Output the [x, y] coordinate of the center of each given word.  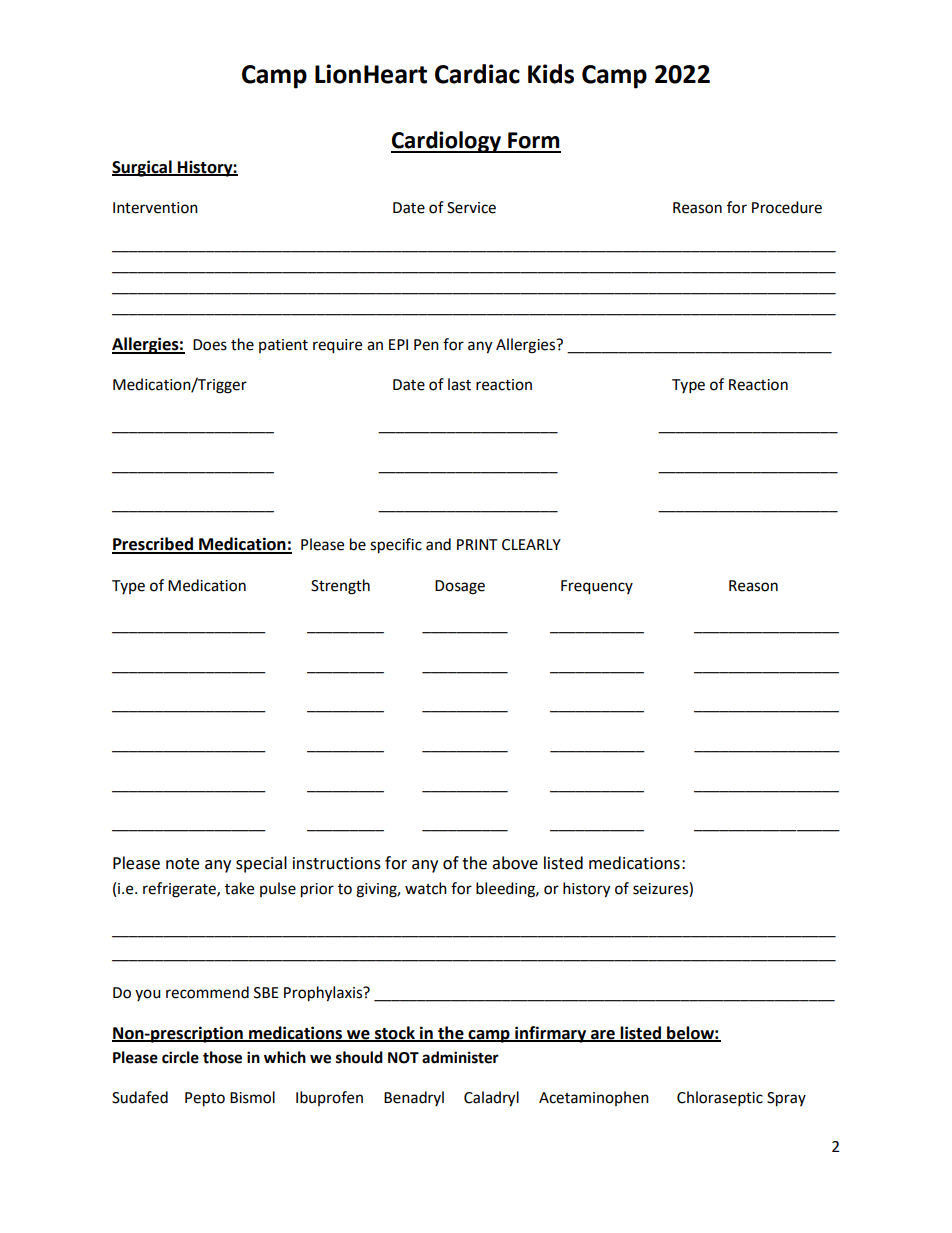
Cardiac [477, 74]
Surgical [143, 168]
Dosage [460, 587]
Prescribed [153, 545]
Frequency [597, 587]
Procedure [787, 207]
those [222, 1057]
